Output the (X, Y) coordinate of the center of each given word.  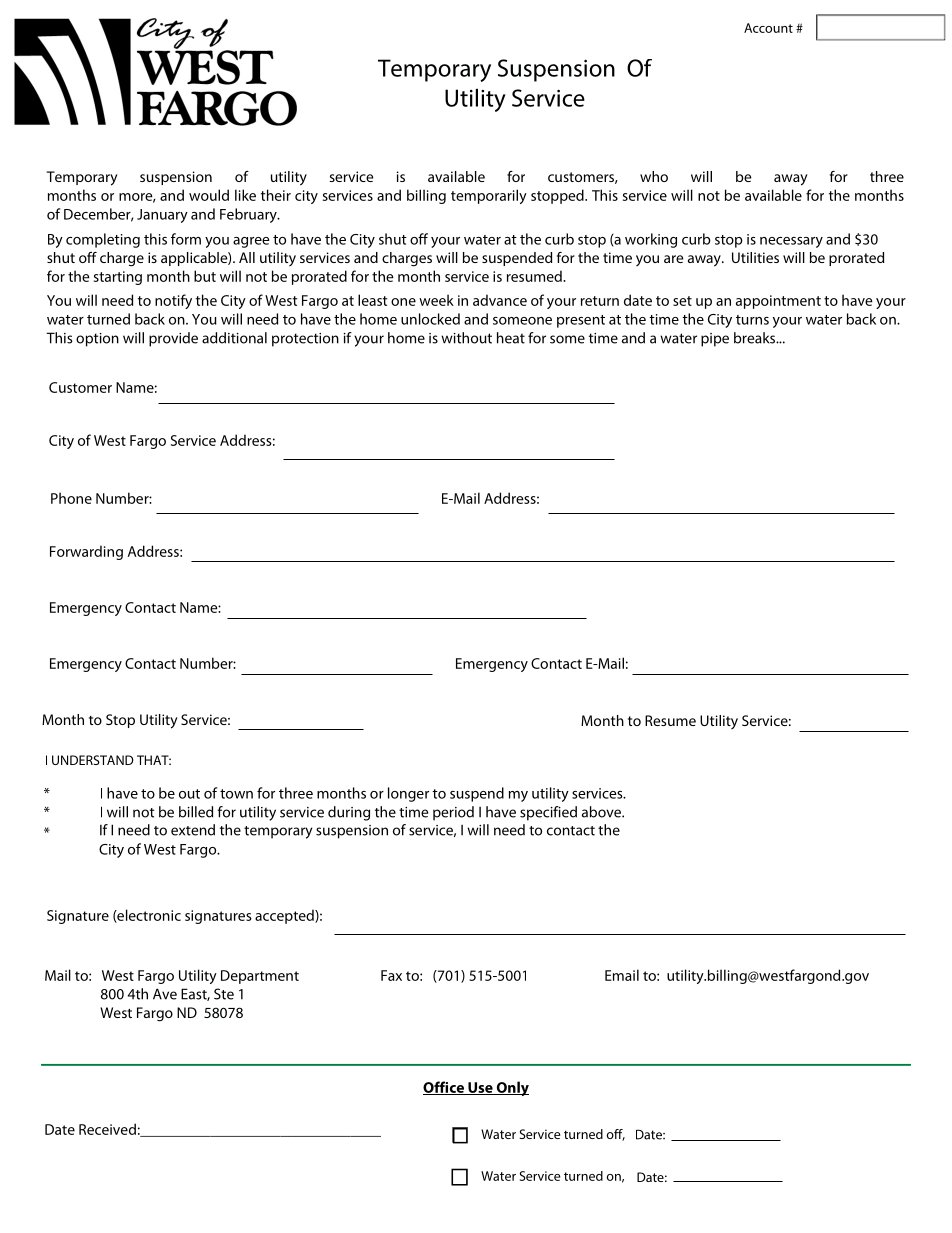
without (466, 338)
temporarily (489, 196)
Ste (224, 994)
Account (768, 28)
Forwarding (86, 552)
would (209, 195)
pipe (715, 340)
